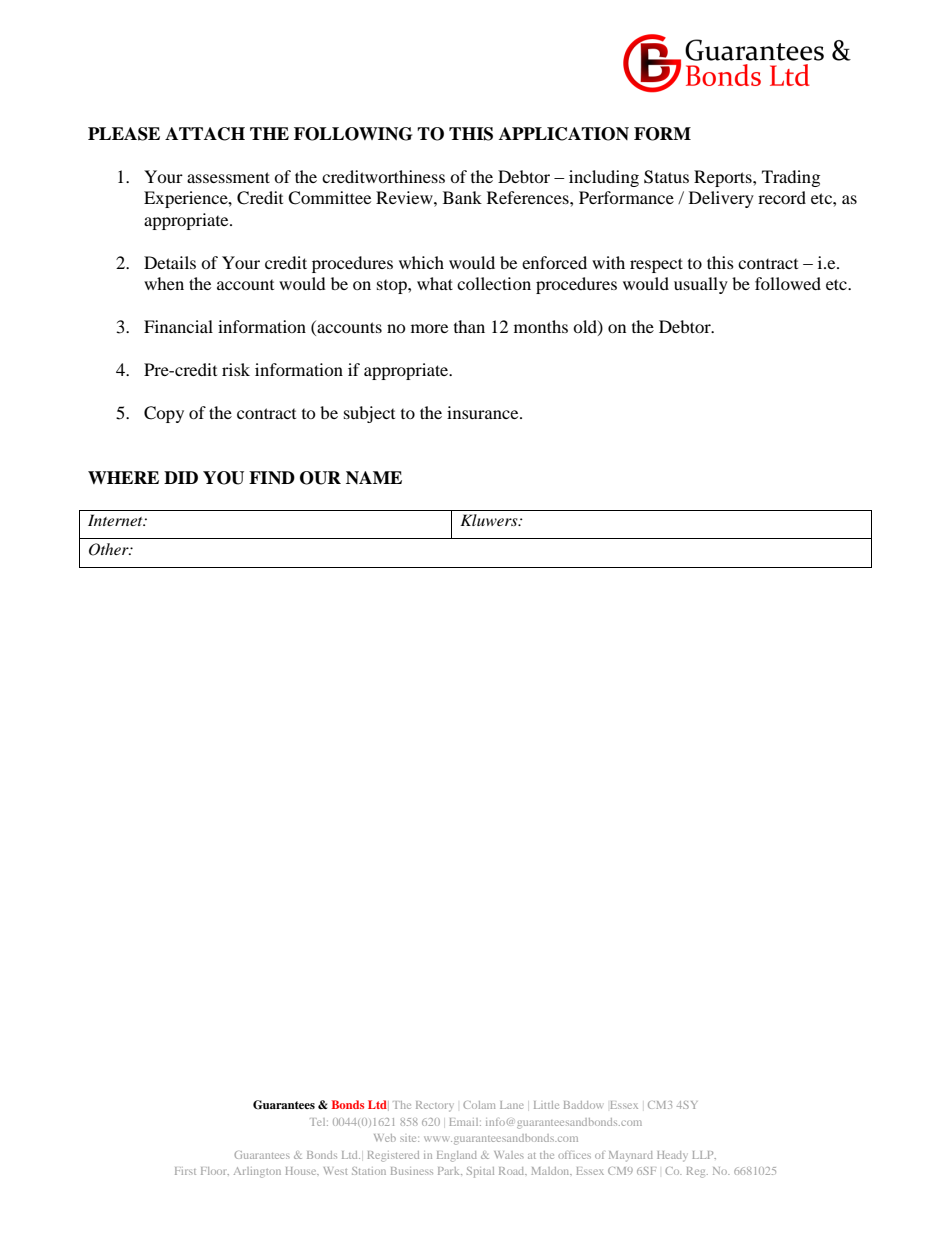 This screenshot has height=1233, width=952. Describe the element at coordinates (462, 197) in the screenshot. I see `Bank` at that location.
